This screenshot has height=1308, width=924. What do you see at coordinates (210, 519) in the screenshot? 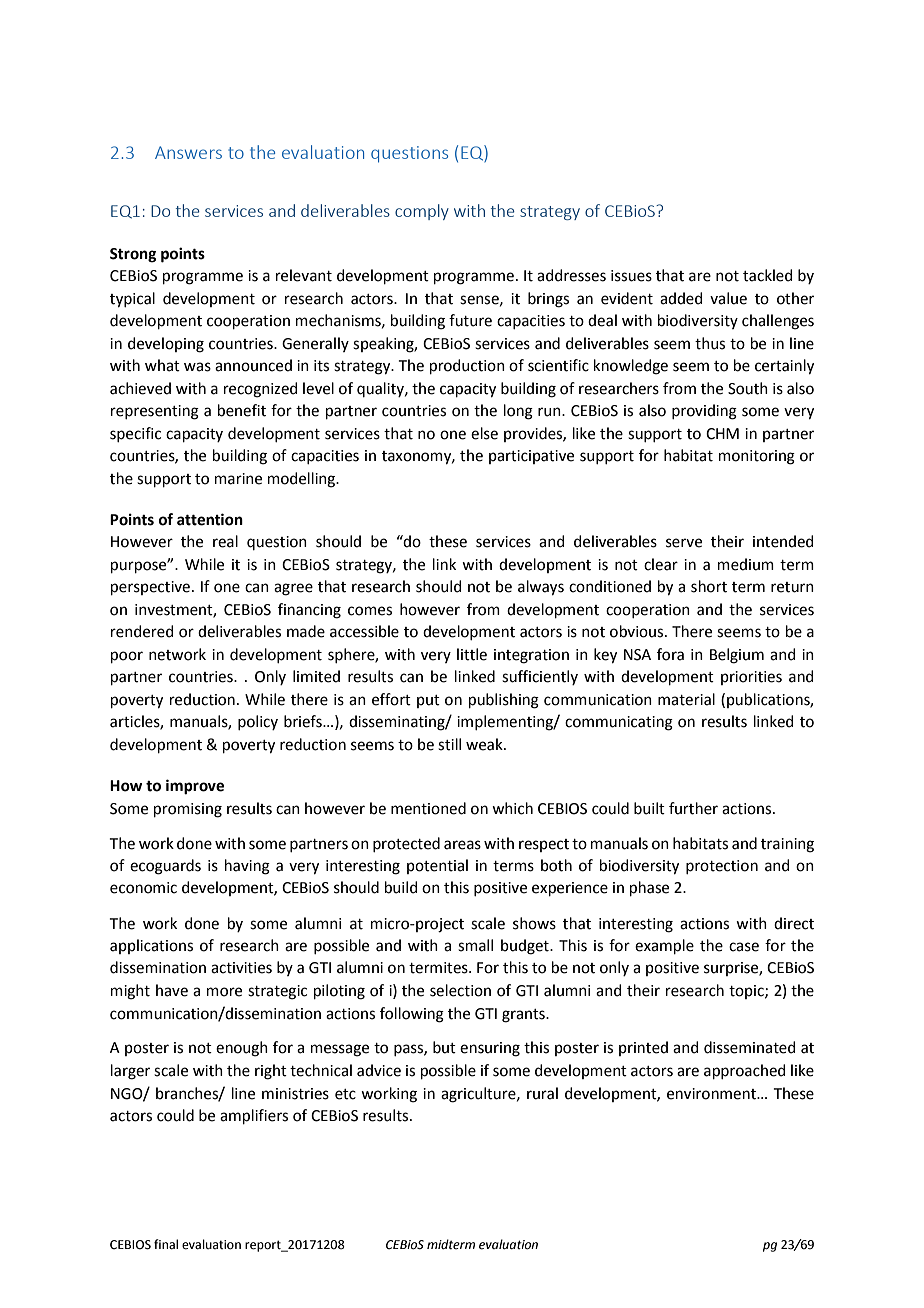
I see `attention` at bounding box center [210, 519].
